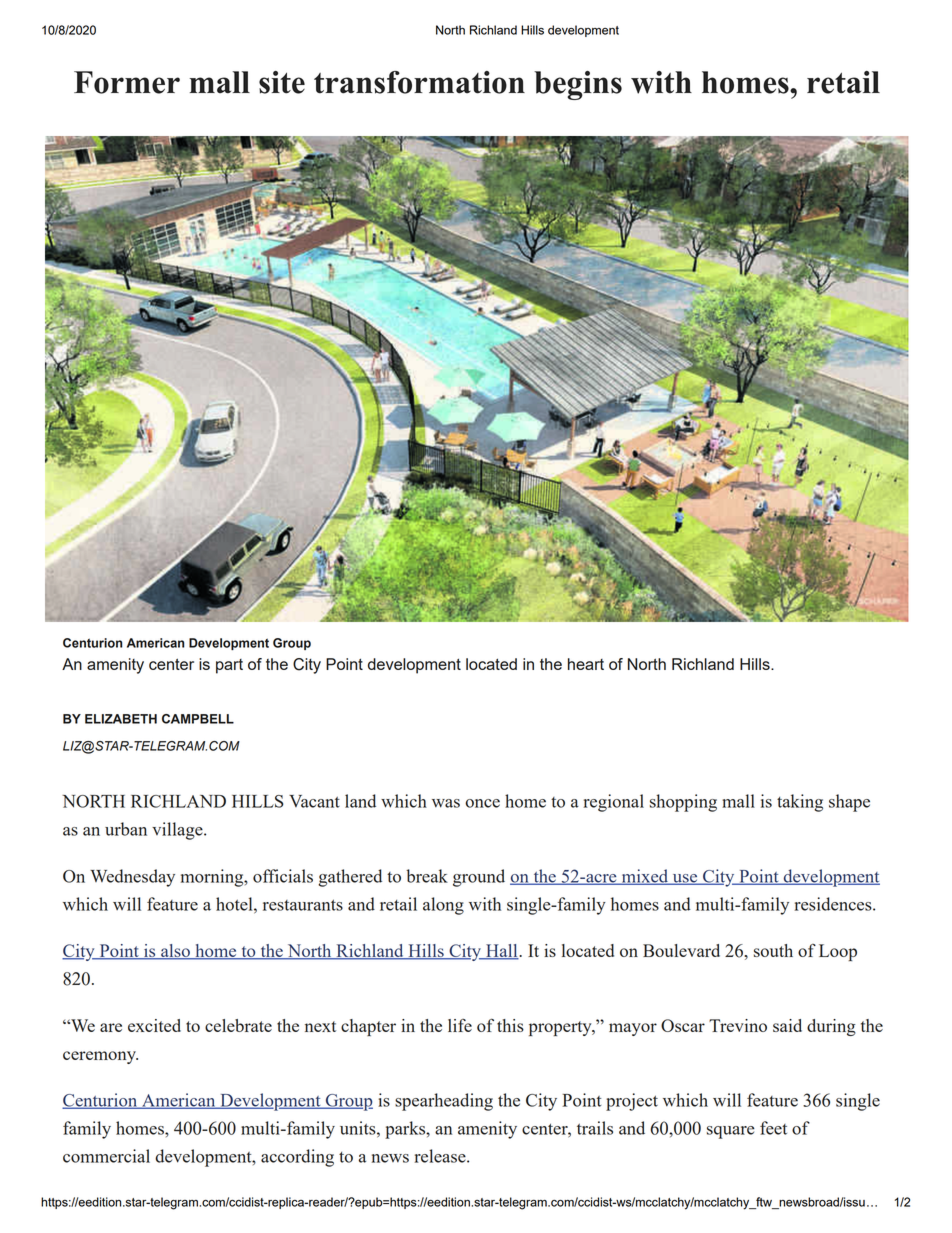 The image size is (952, 1233). Describe the element at coordinates (127, 82) in the image. I see `Former` at that location.
